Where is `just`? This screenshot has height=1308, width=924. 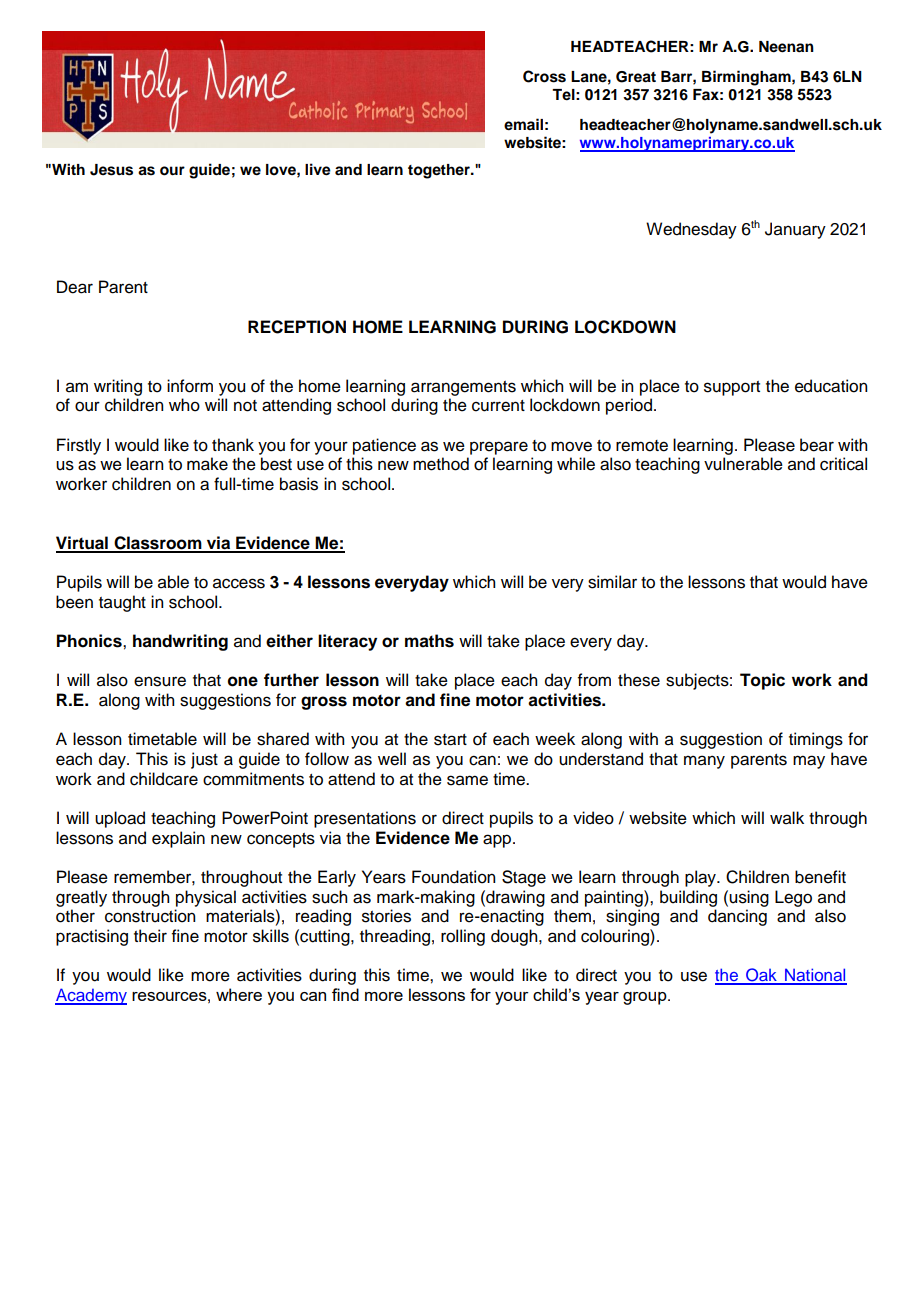
just is located at coordinates (204, 760).
